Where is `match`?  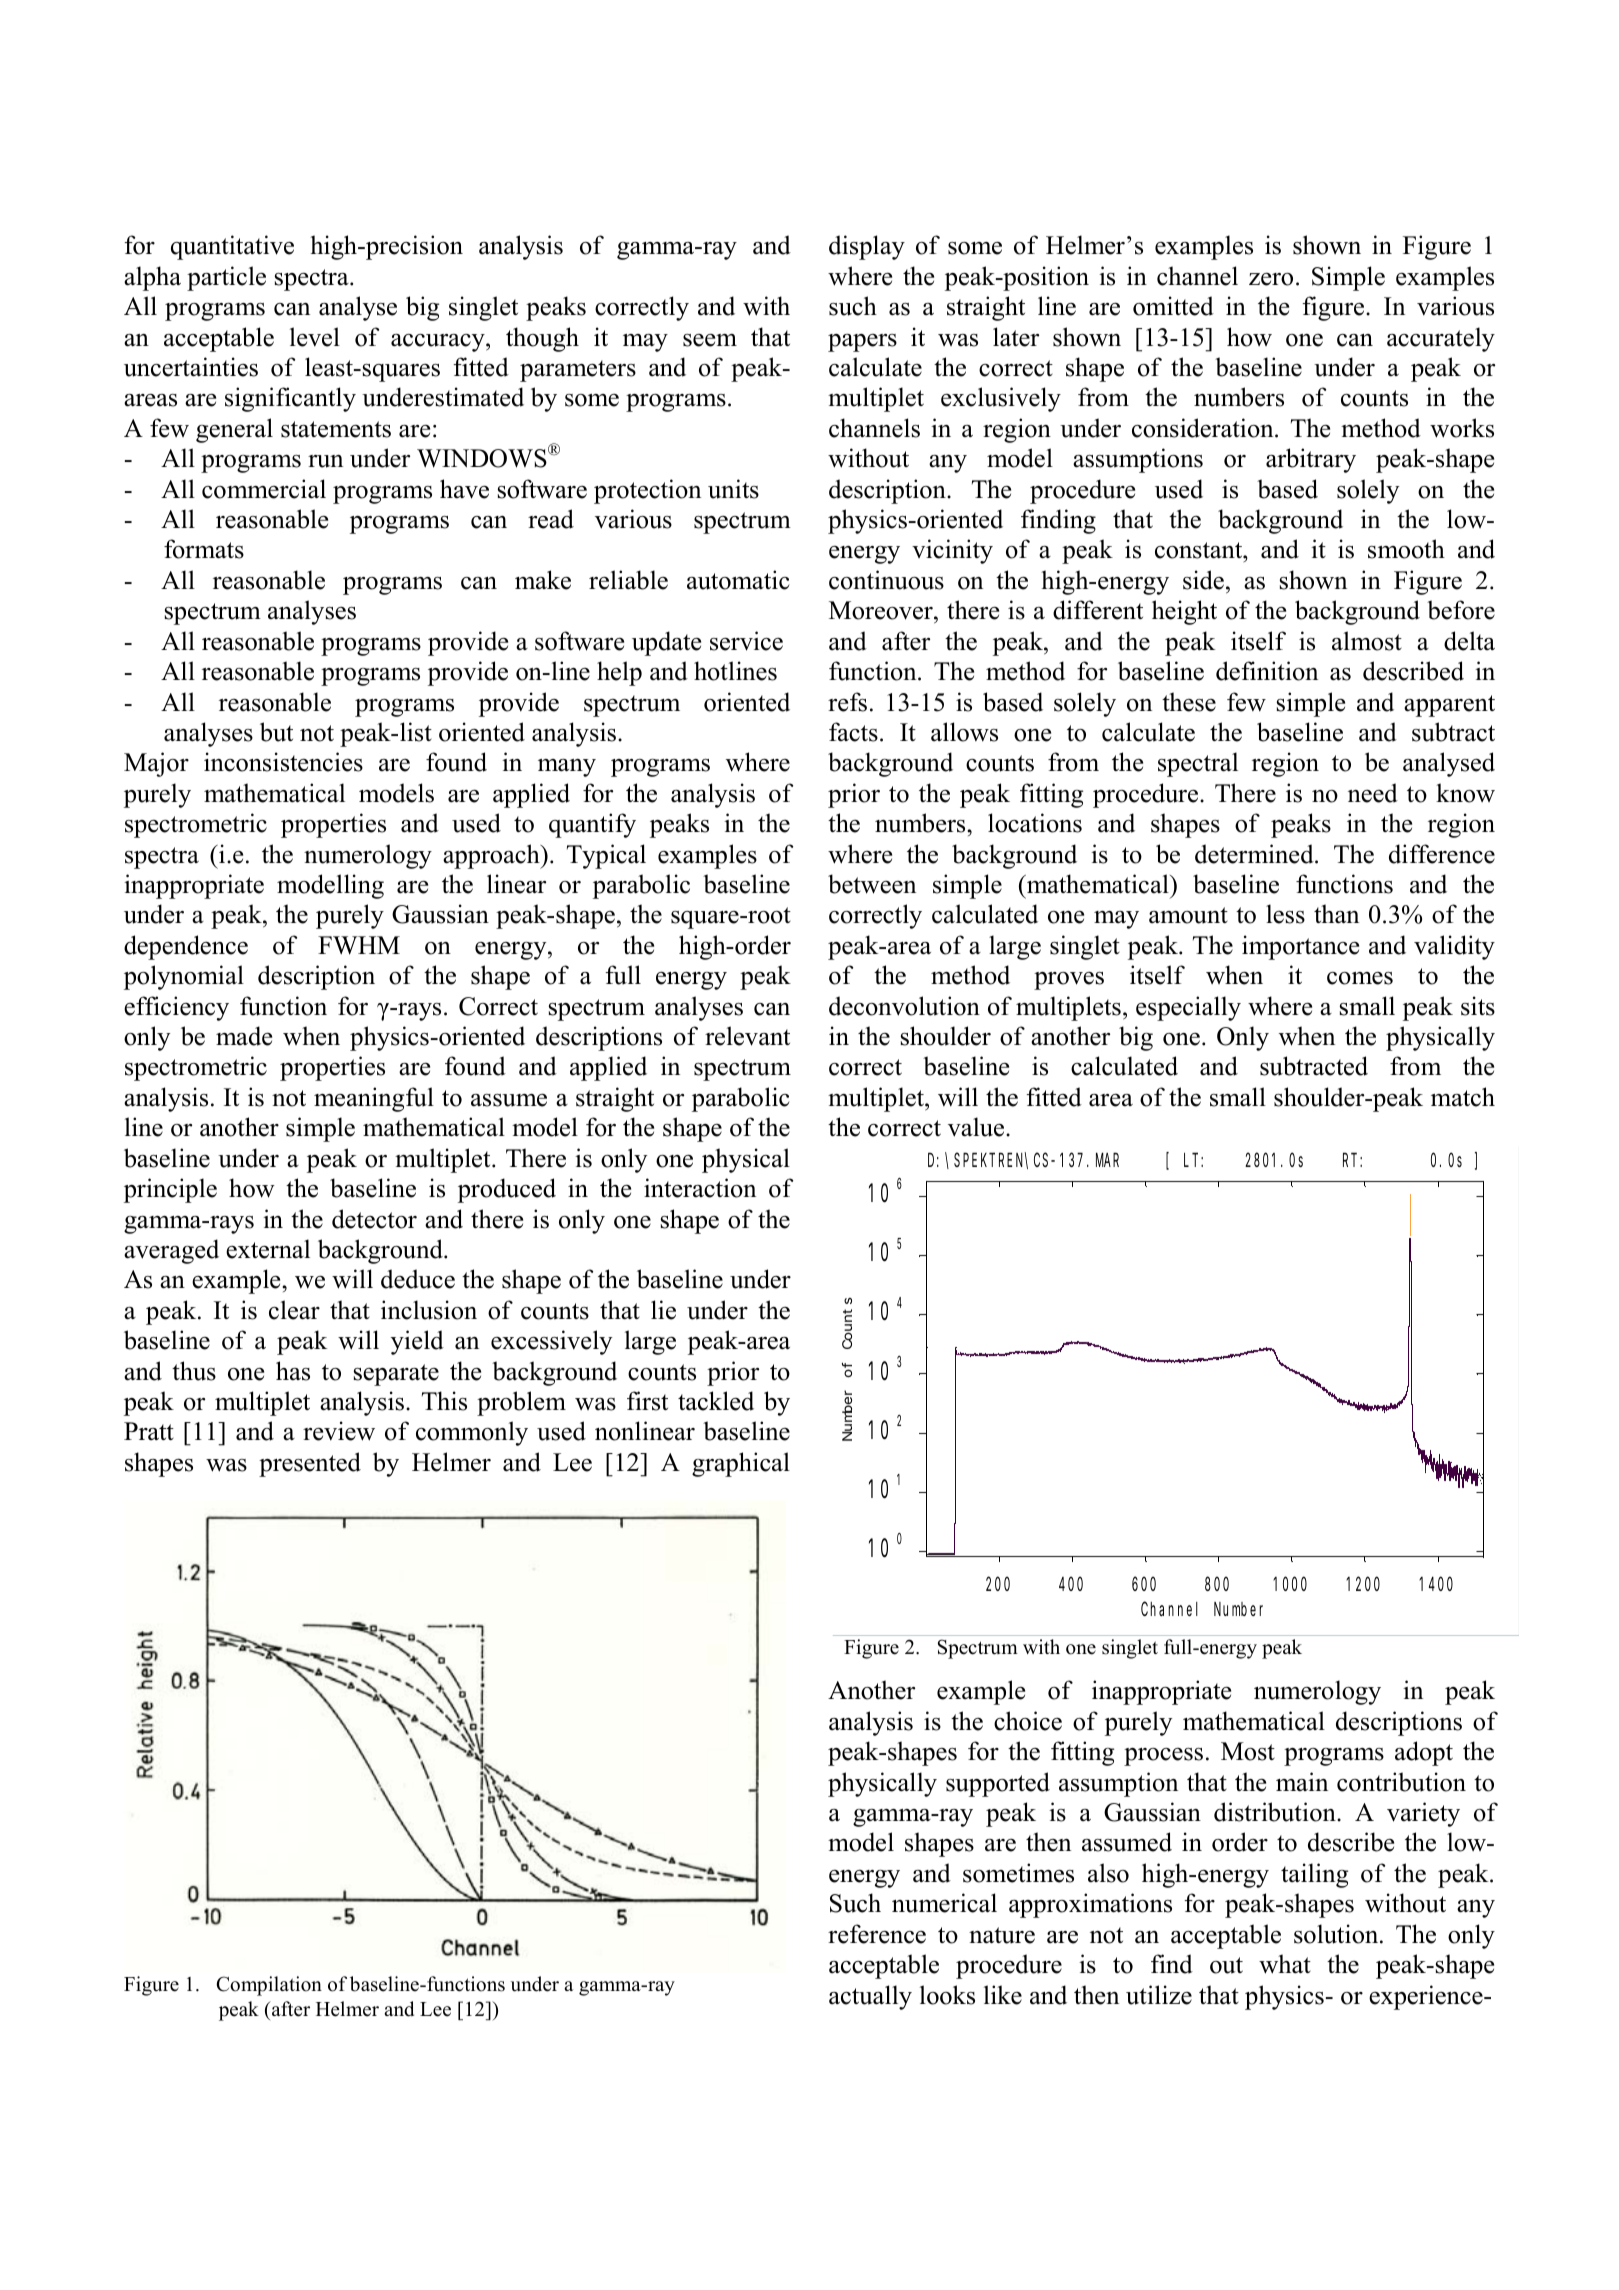 match is located at coordinates (1463, 1097).
